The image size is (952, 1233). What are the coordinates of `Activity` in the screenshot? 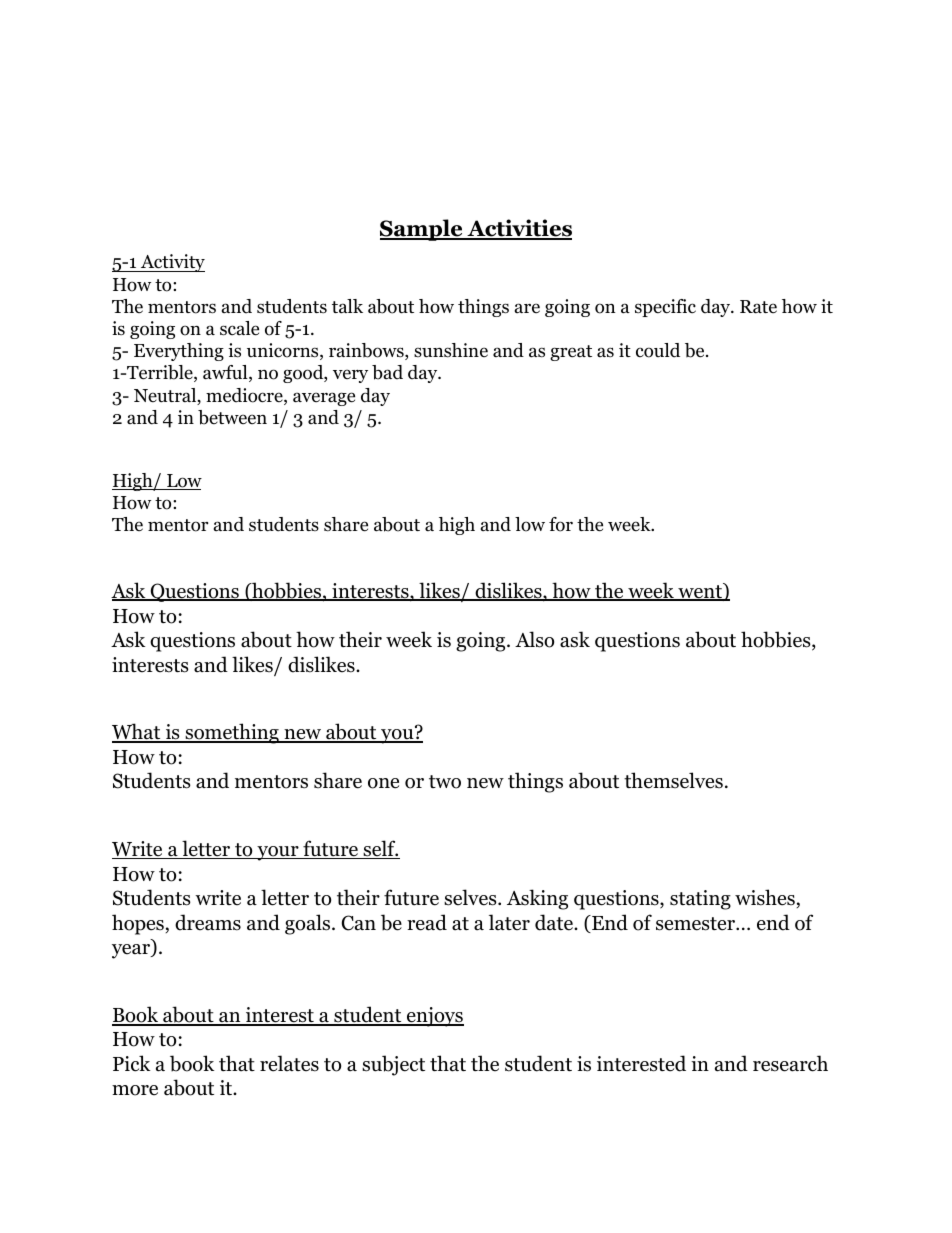 It's located at (172, 263).
